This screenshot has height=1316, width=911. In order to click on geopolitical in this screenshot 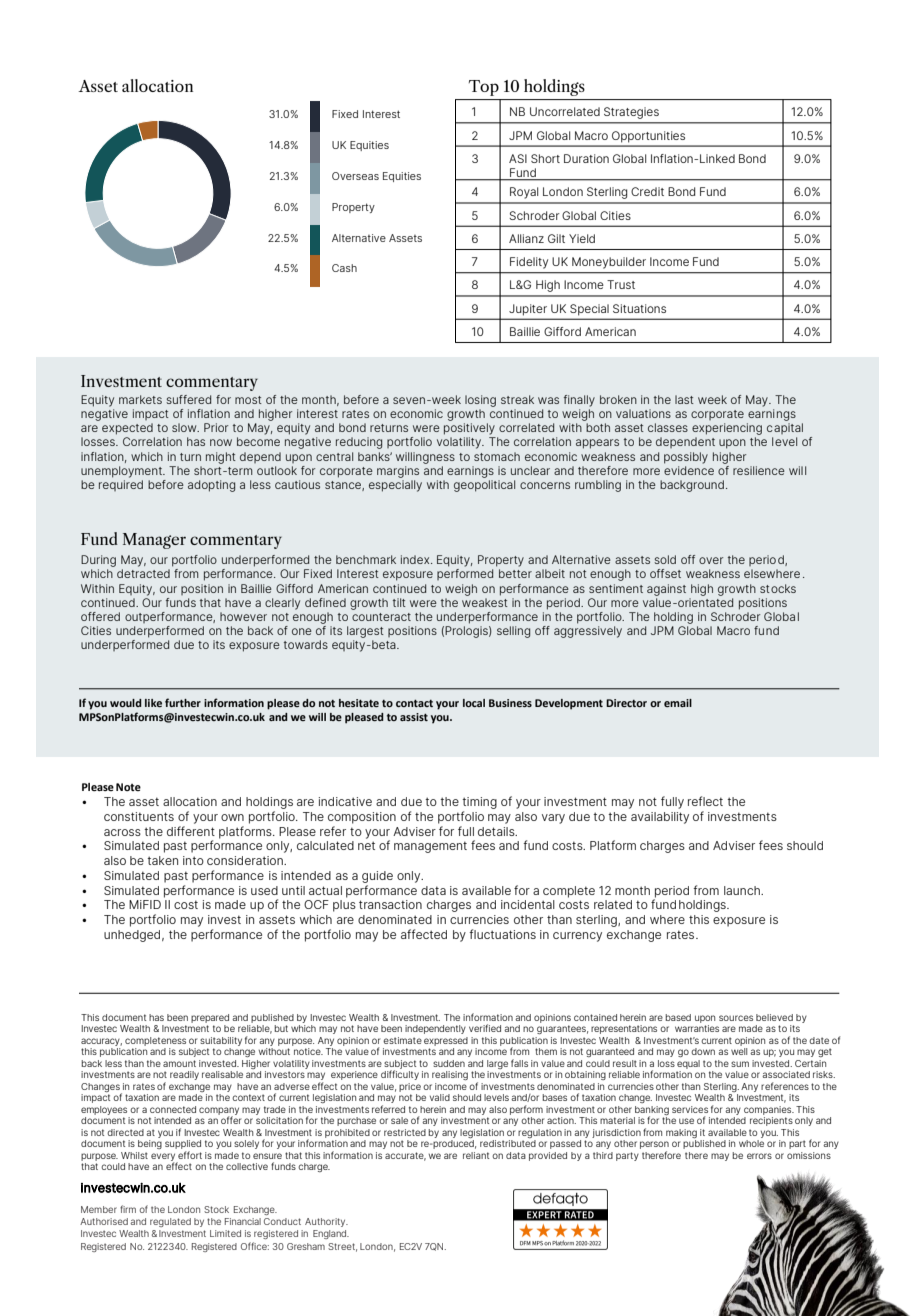, I will do `click(484, 486)`.
